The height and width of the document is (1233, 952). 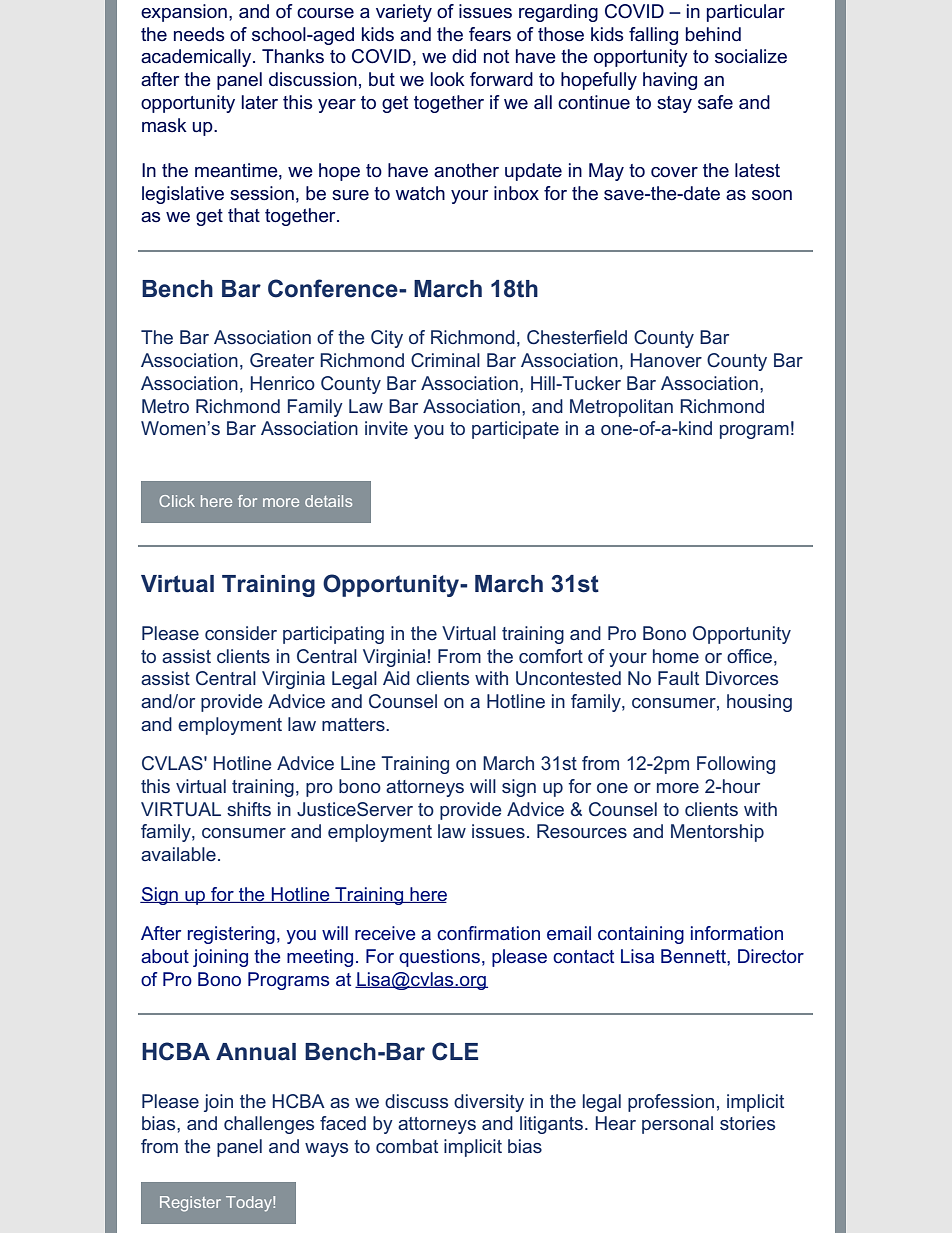 What do you see at coordinates (396, 678) in the document?
I see `Aid` at bounding box center [396, 678].
